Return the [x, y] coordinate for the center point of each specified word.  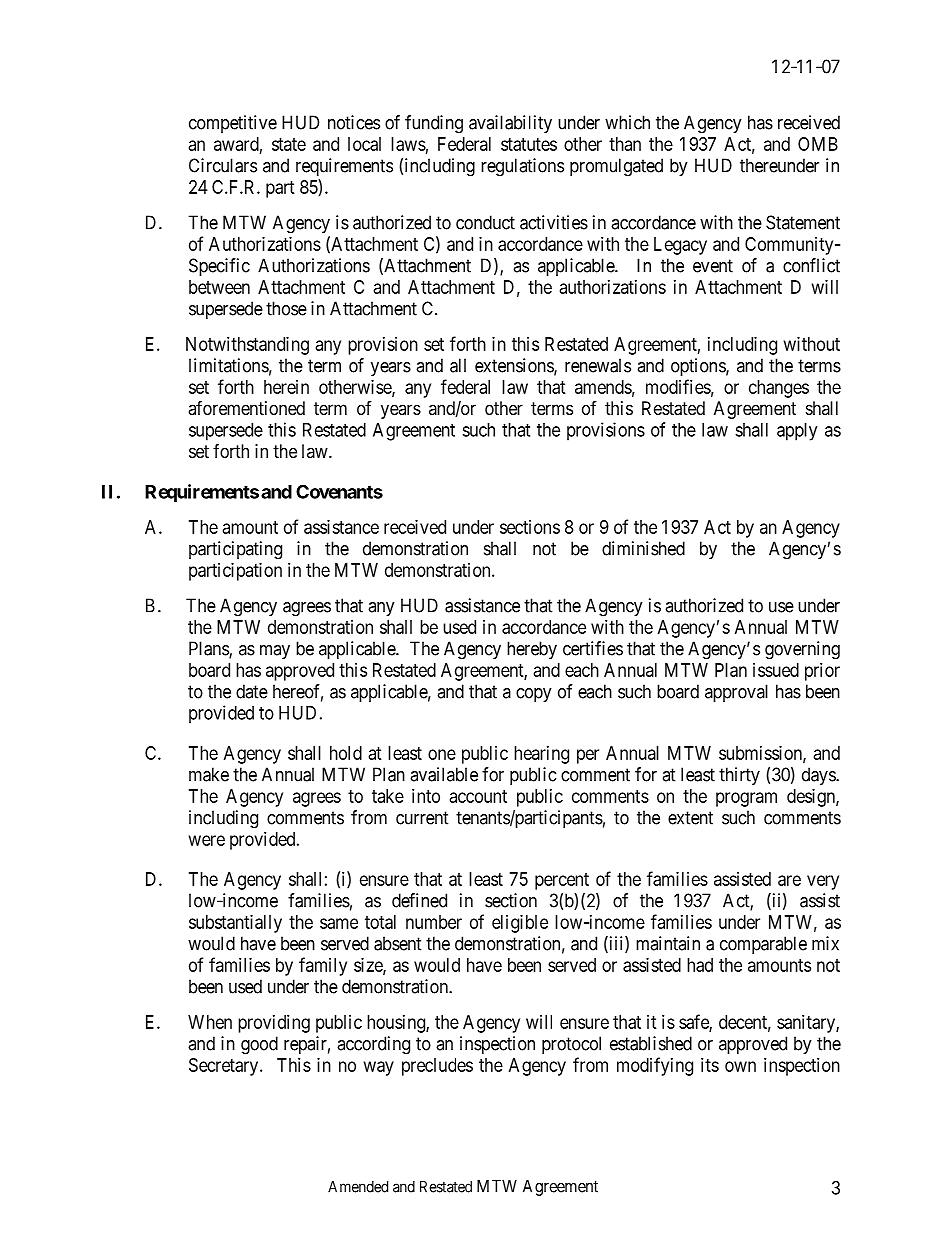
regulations [522, 167]
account [478, 796]
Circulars [223, 165]
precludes [437, 1067]
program [746, 799]
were [207, 840]
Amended [358, 1187]
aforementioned [246, 408]
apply [797, 432]
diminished [643, 548]
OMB [818, 144]
